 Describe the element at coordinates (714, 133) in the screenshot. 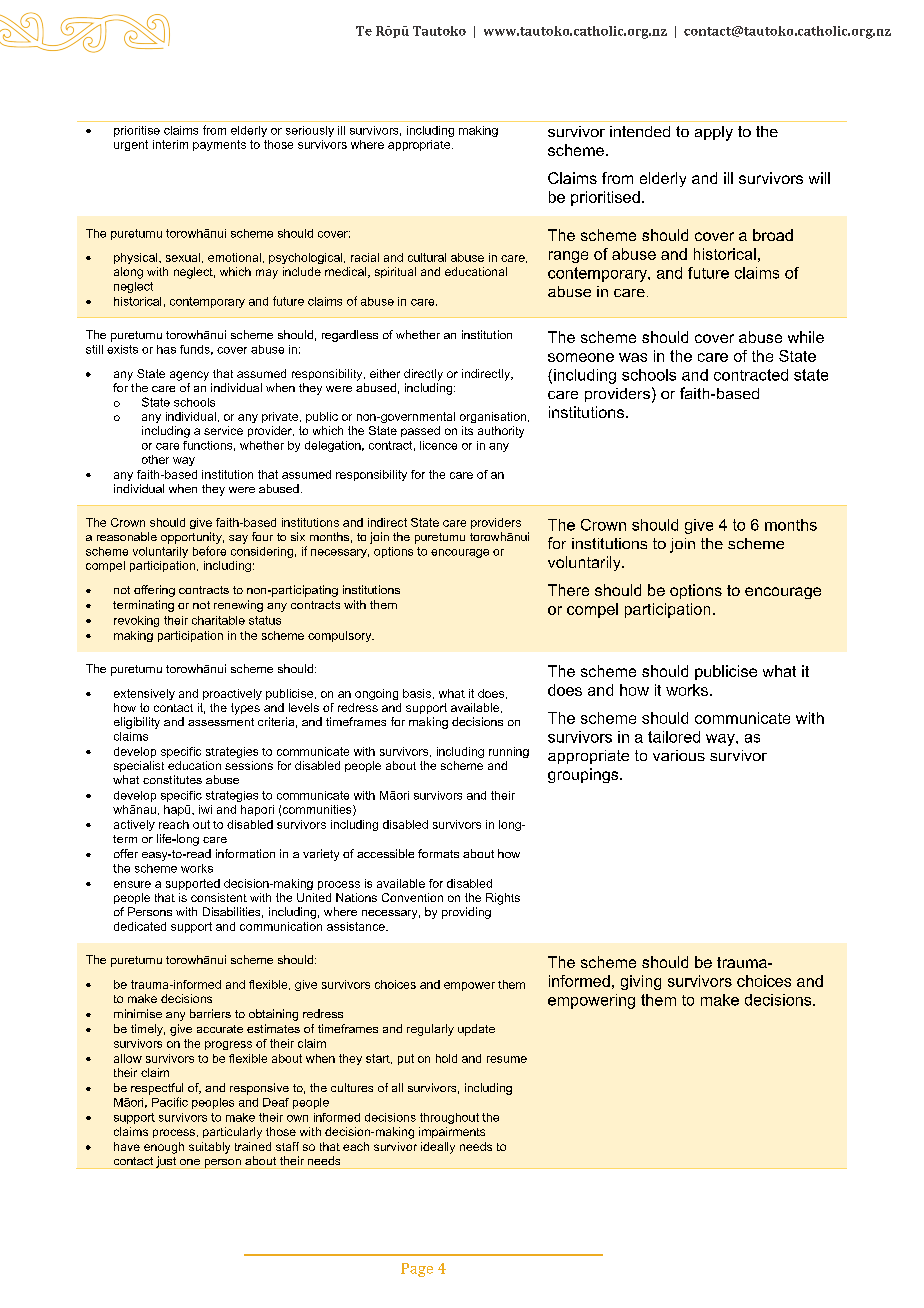

I see `apply` at that location.
